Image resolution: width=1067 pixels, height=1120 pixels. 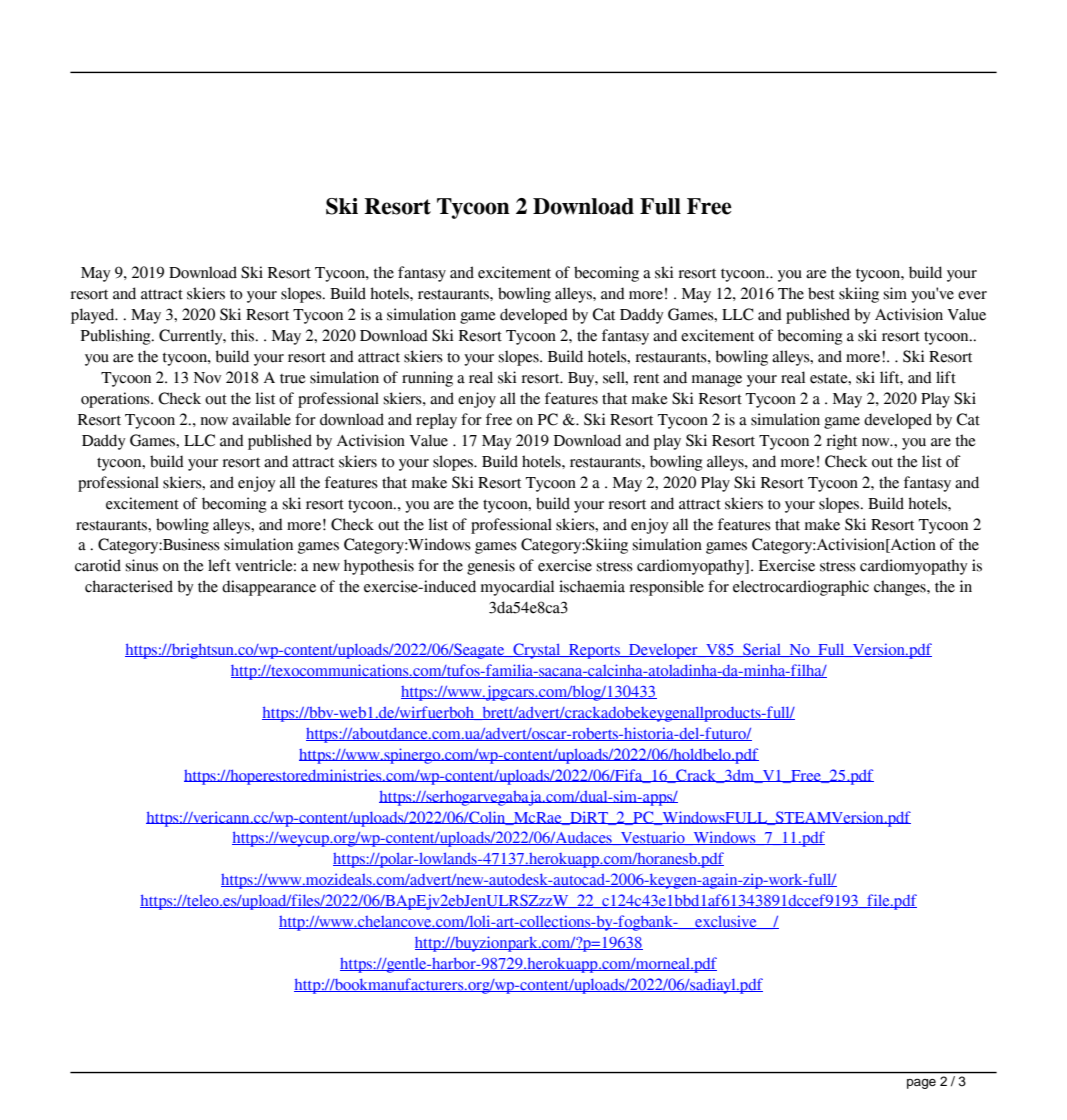 I want to click on running, so click(x=427, y=379).
